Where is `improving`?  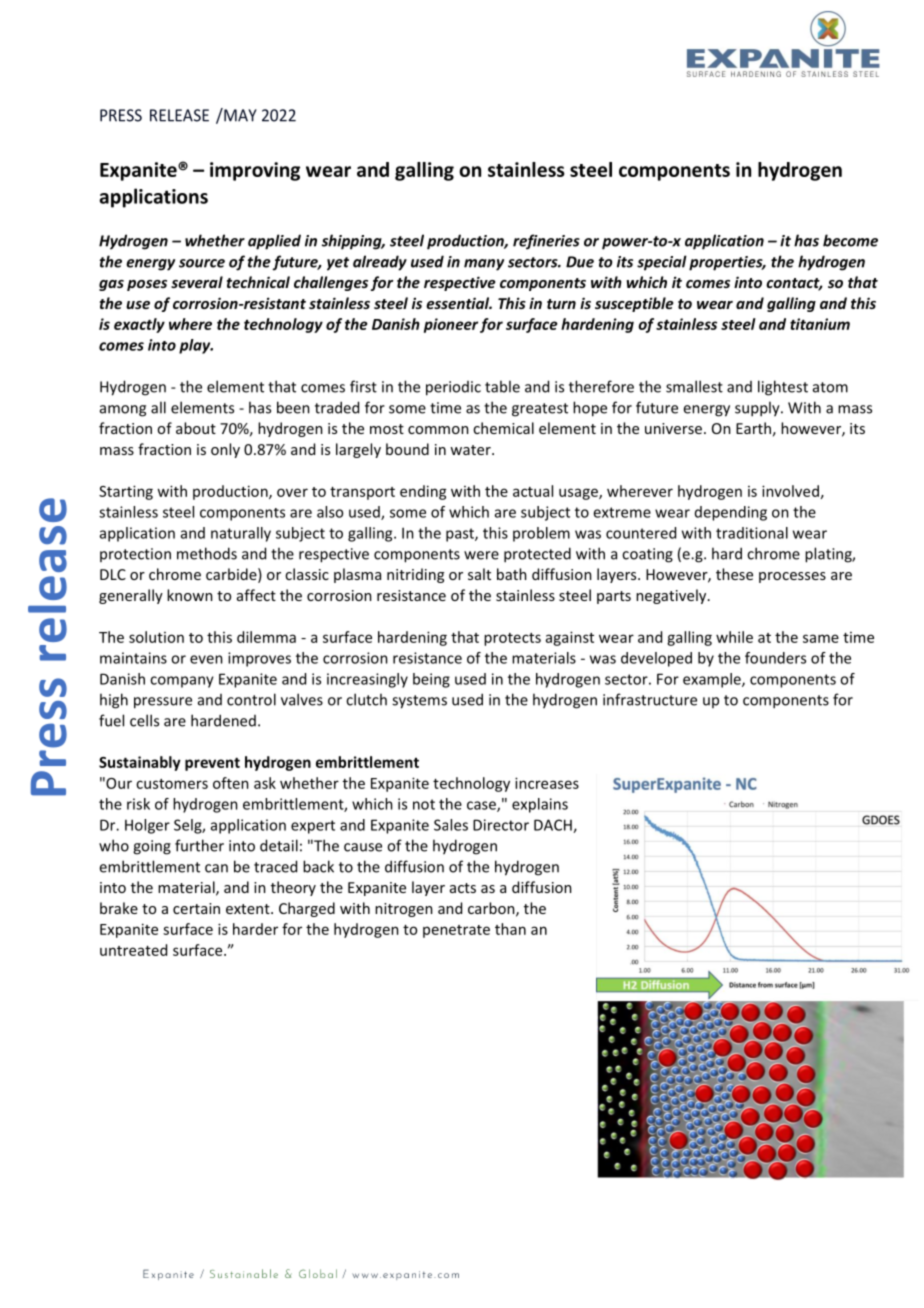
improving is located at coordinates (255, 171).
